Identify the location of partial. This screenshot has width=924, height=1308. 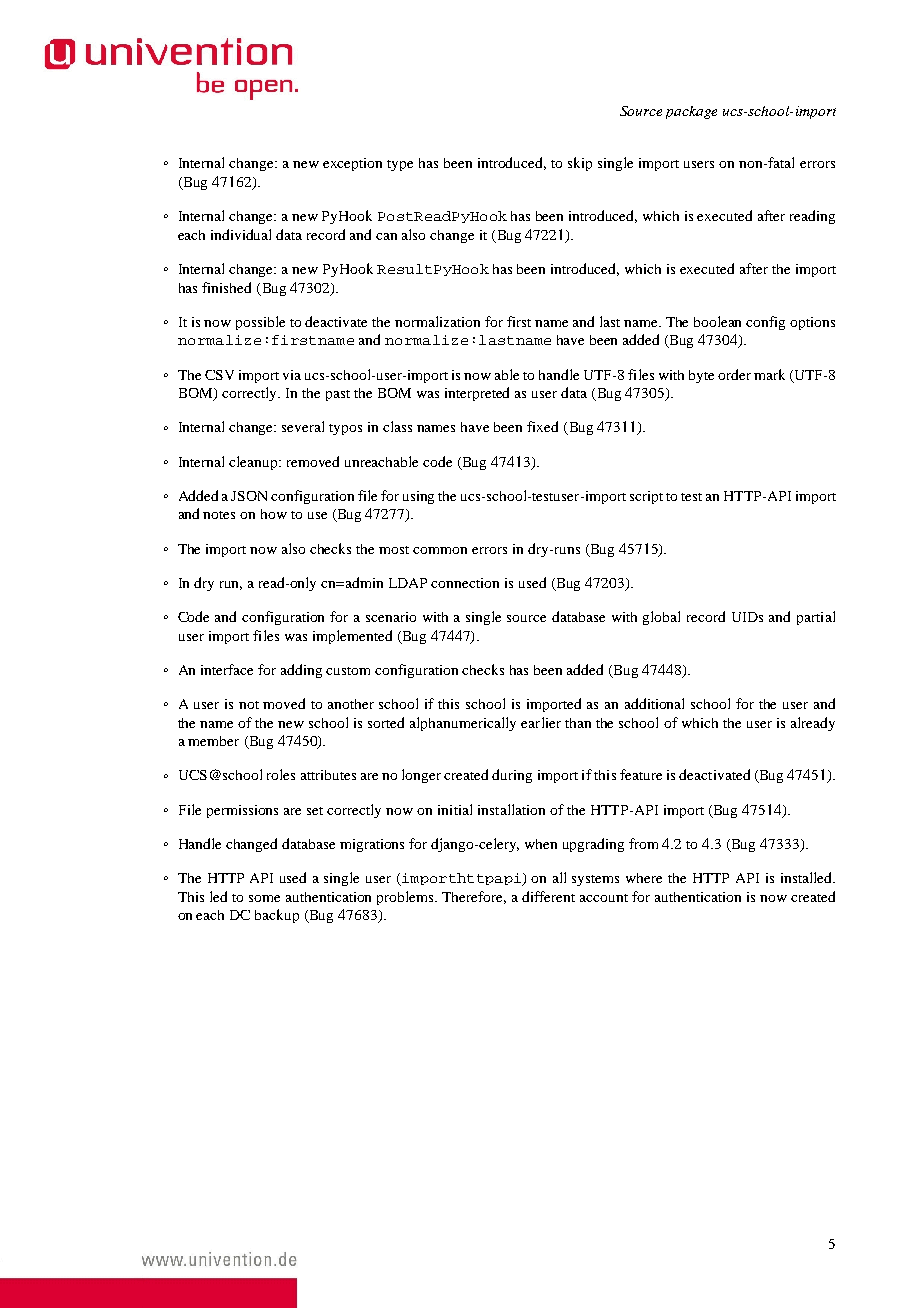
(816, 618).
